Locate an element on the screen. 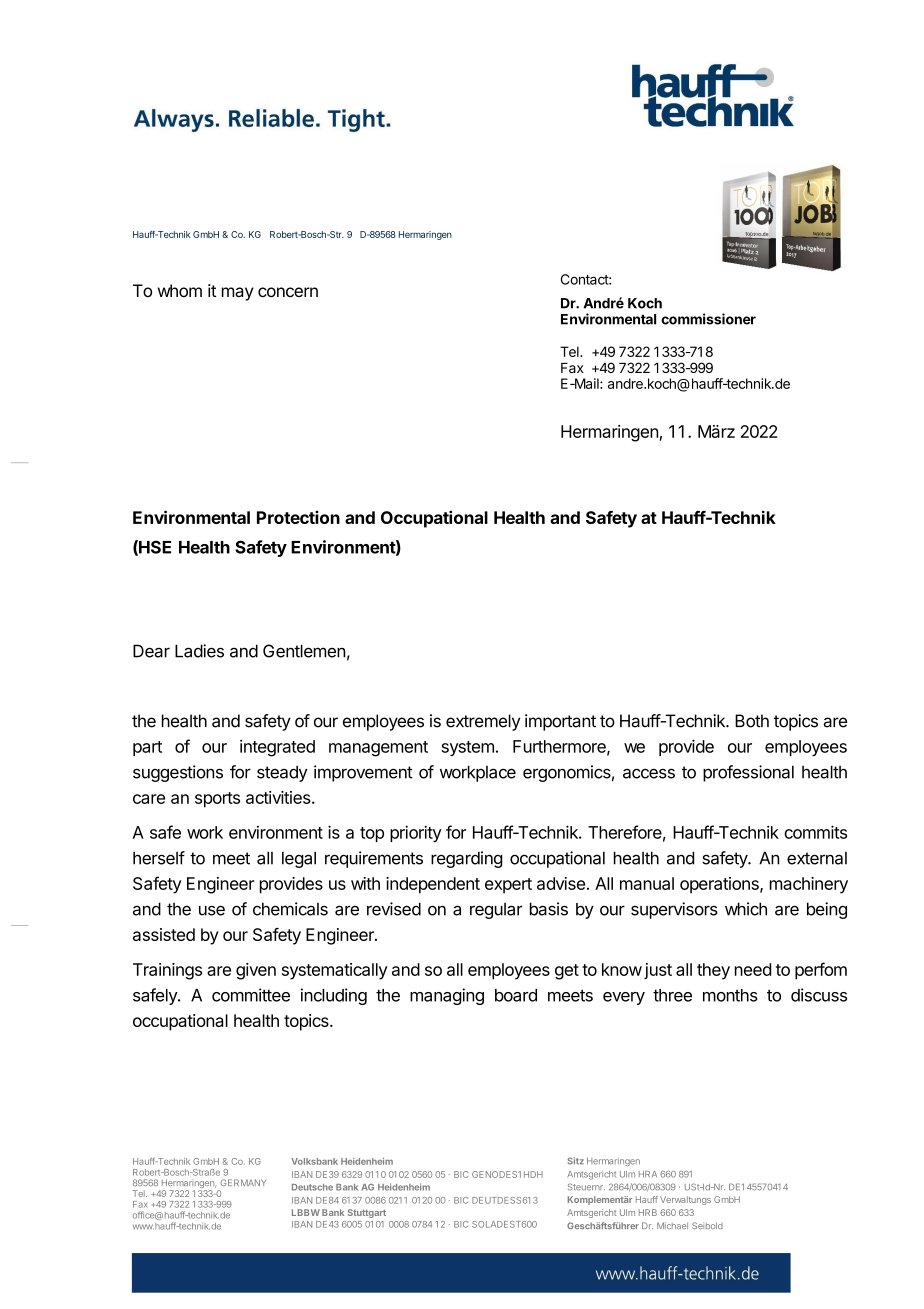  GERMANY is located at coordinates (243, 1182).
